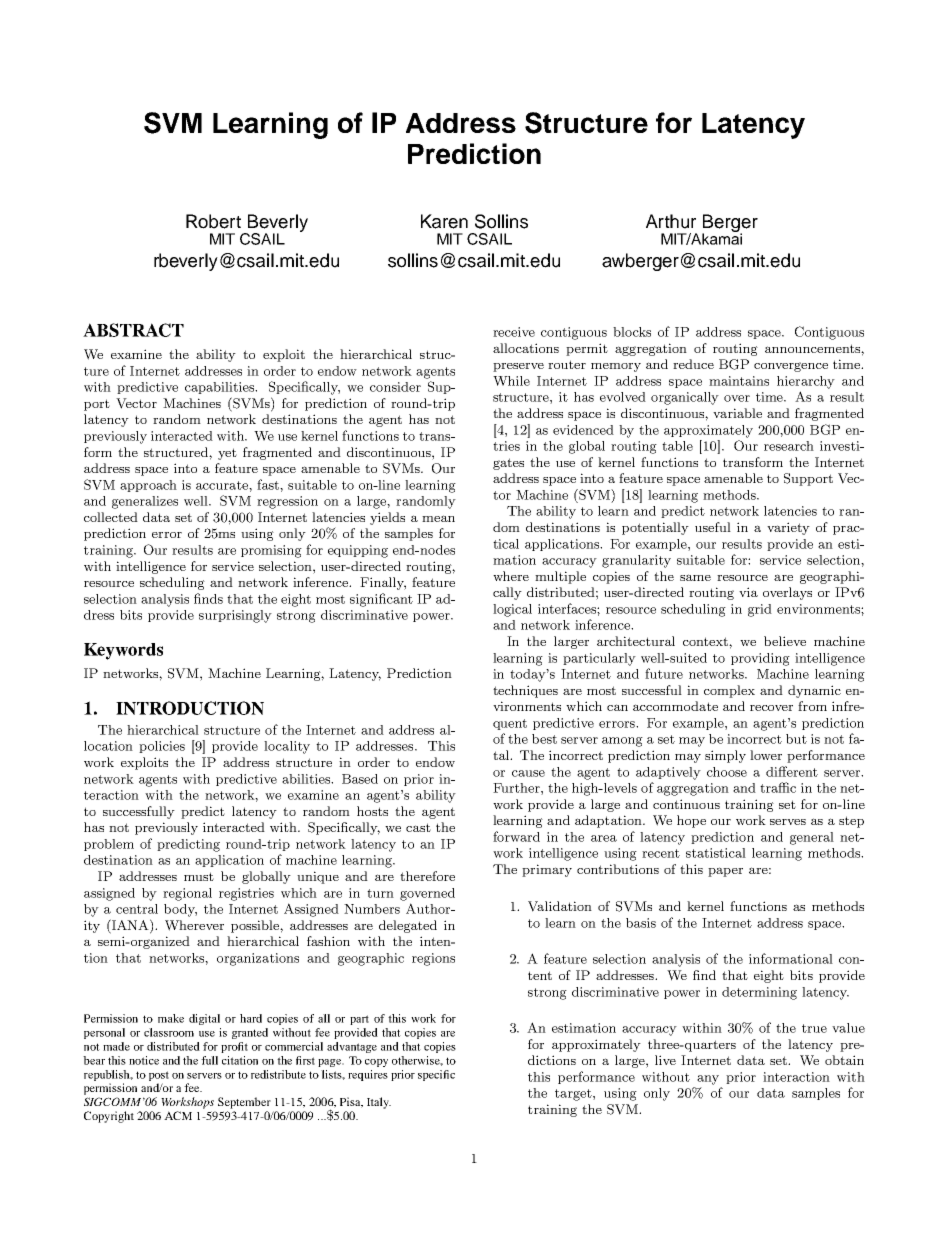  Describe the element at coordinates (525, 691) in the document. I see `techniques` at that location.
